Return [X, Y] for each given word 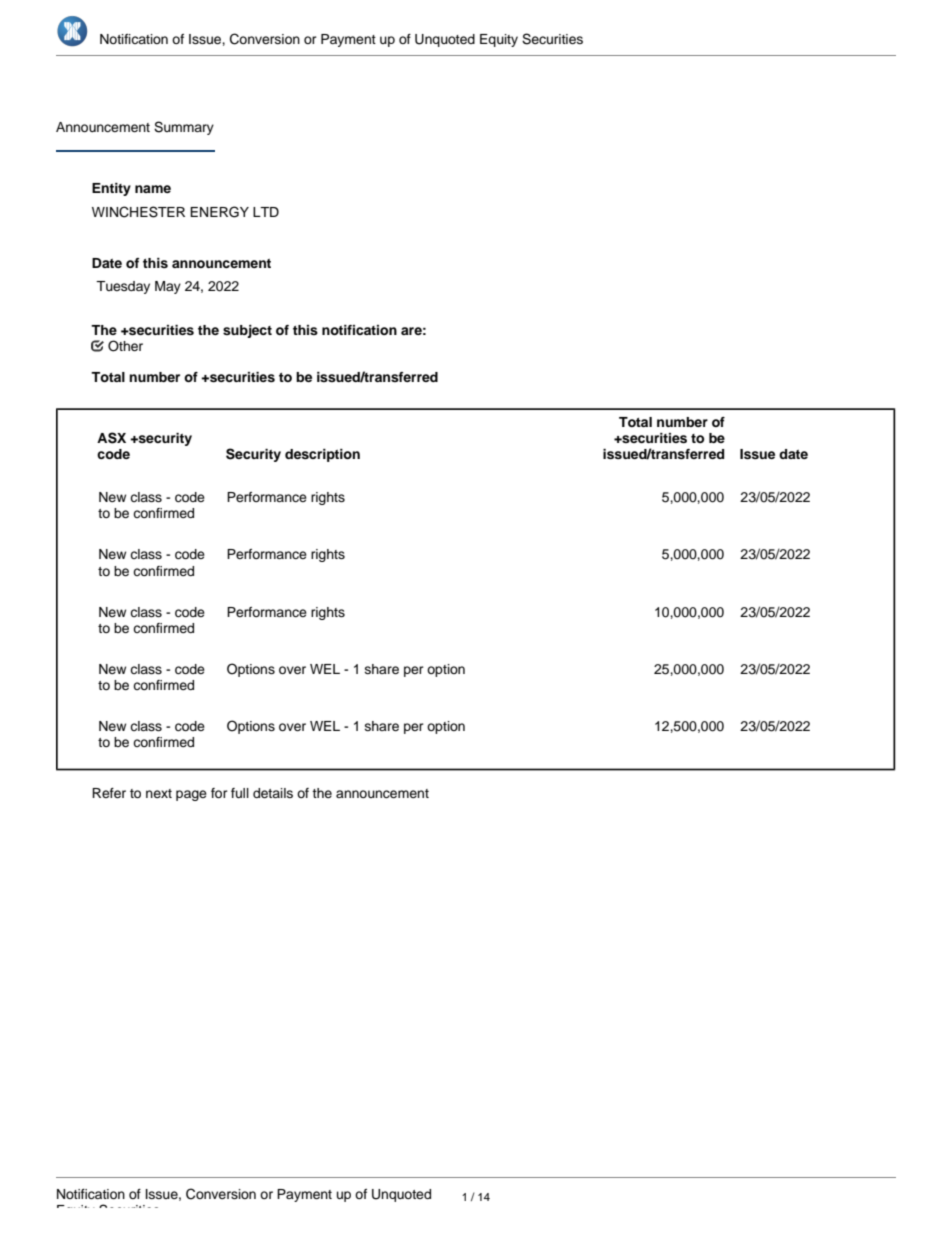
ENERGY [219, 212]
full [240, 793]
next [159, 793]
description [322, 455]
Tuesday [123, 287]
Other [125, 346]
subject [247, 331]
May [168, 287]
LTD [266, 212]
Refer [109, 793]
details [273, 793]
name [153, 189]
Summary [184, 128]
